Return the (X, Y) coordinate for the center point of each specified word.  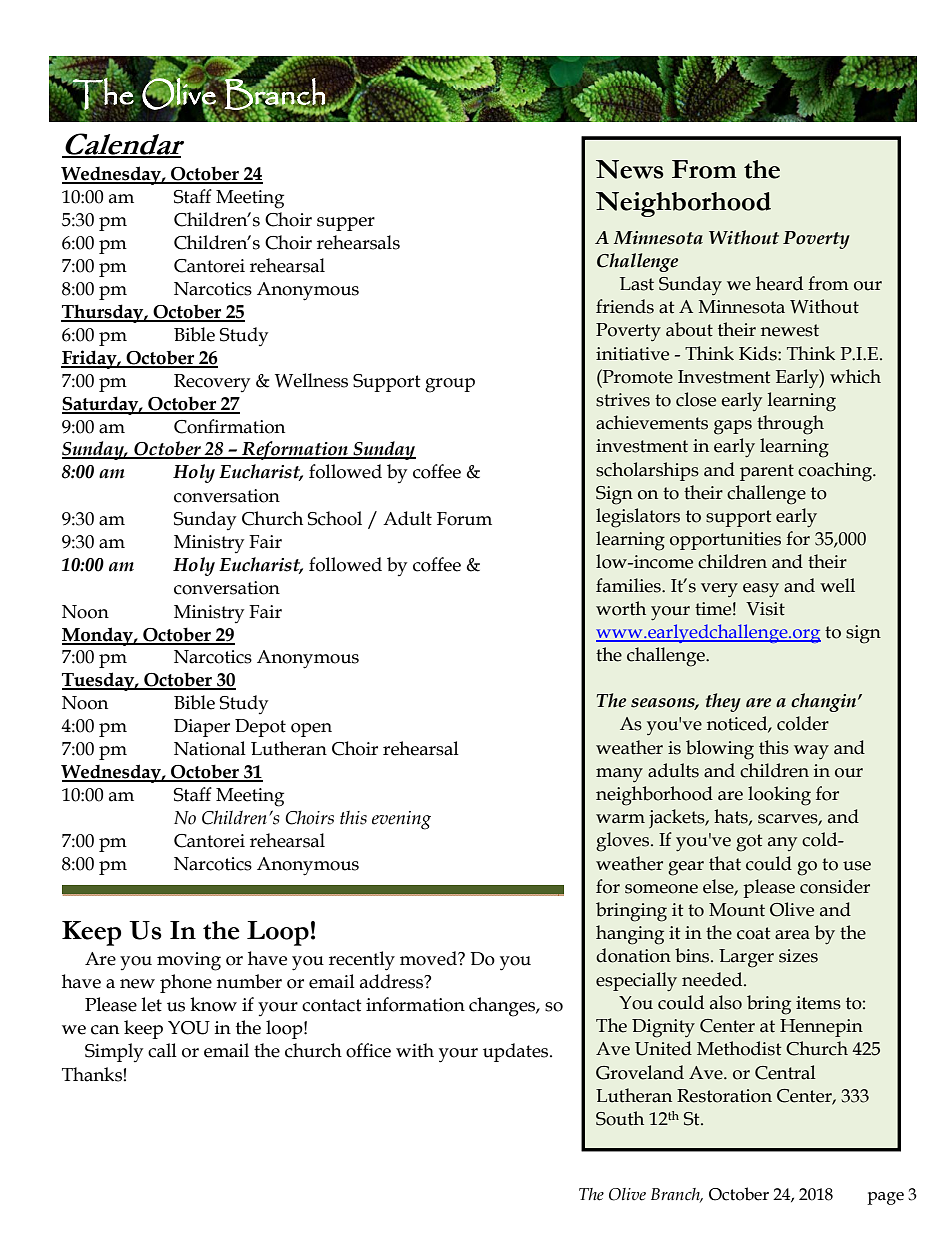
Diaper (202, 728)
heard (779, 283)
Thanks (93, 1074)
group (450, 385)
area (792, 935)
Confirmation (229, 426)
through (790, 425)
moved (429, 958)
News (630, 169)
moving (189, 961)
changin (825, 702)
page (885, 1198)
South (620, 1118)
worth (621, 608)
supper (346, 224)
